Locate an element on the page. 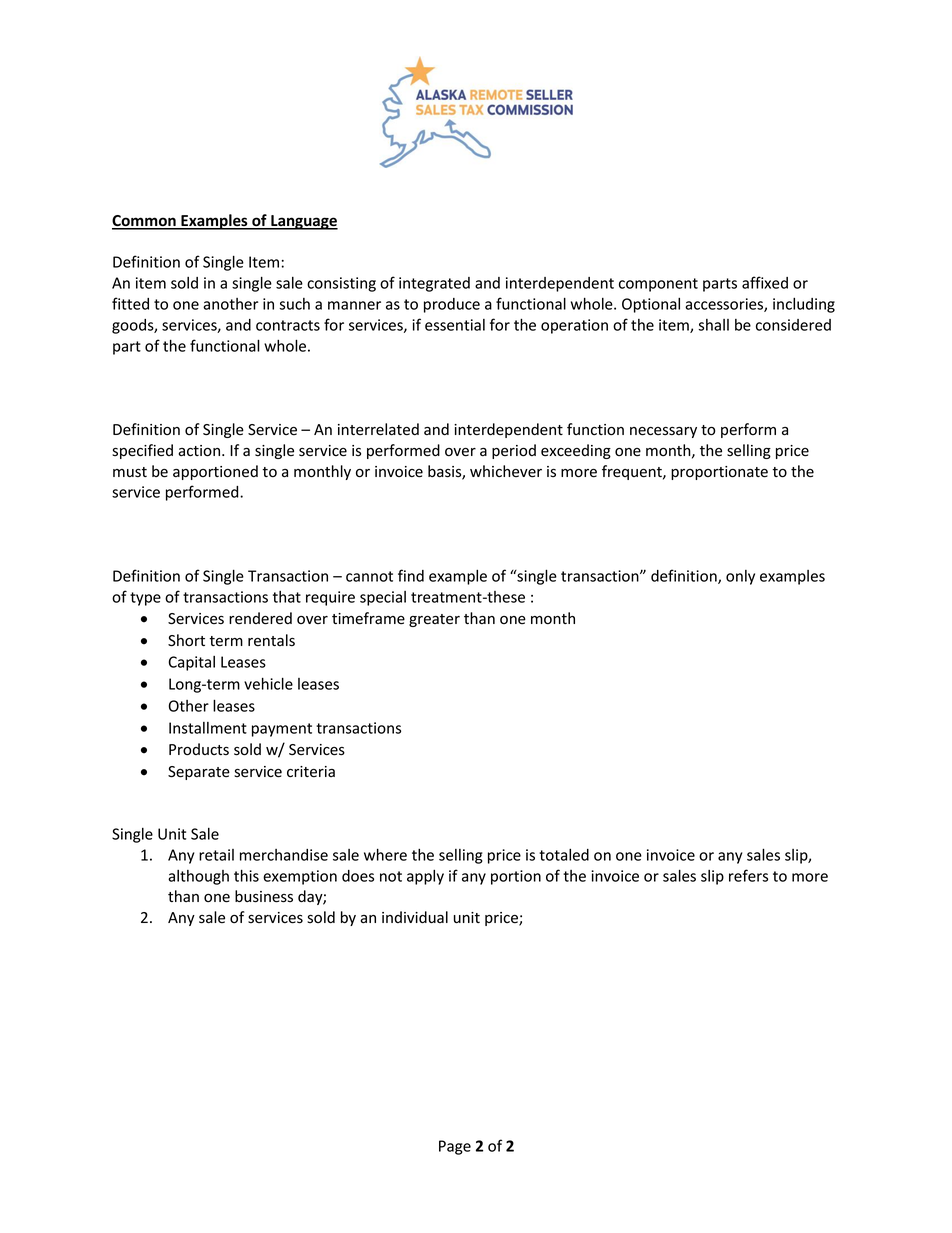 The height and width of the page is (1233, 952). only is located at coordinates (740, 577).
